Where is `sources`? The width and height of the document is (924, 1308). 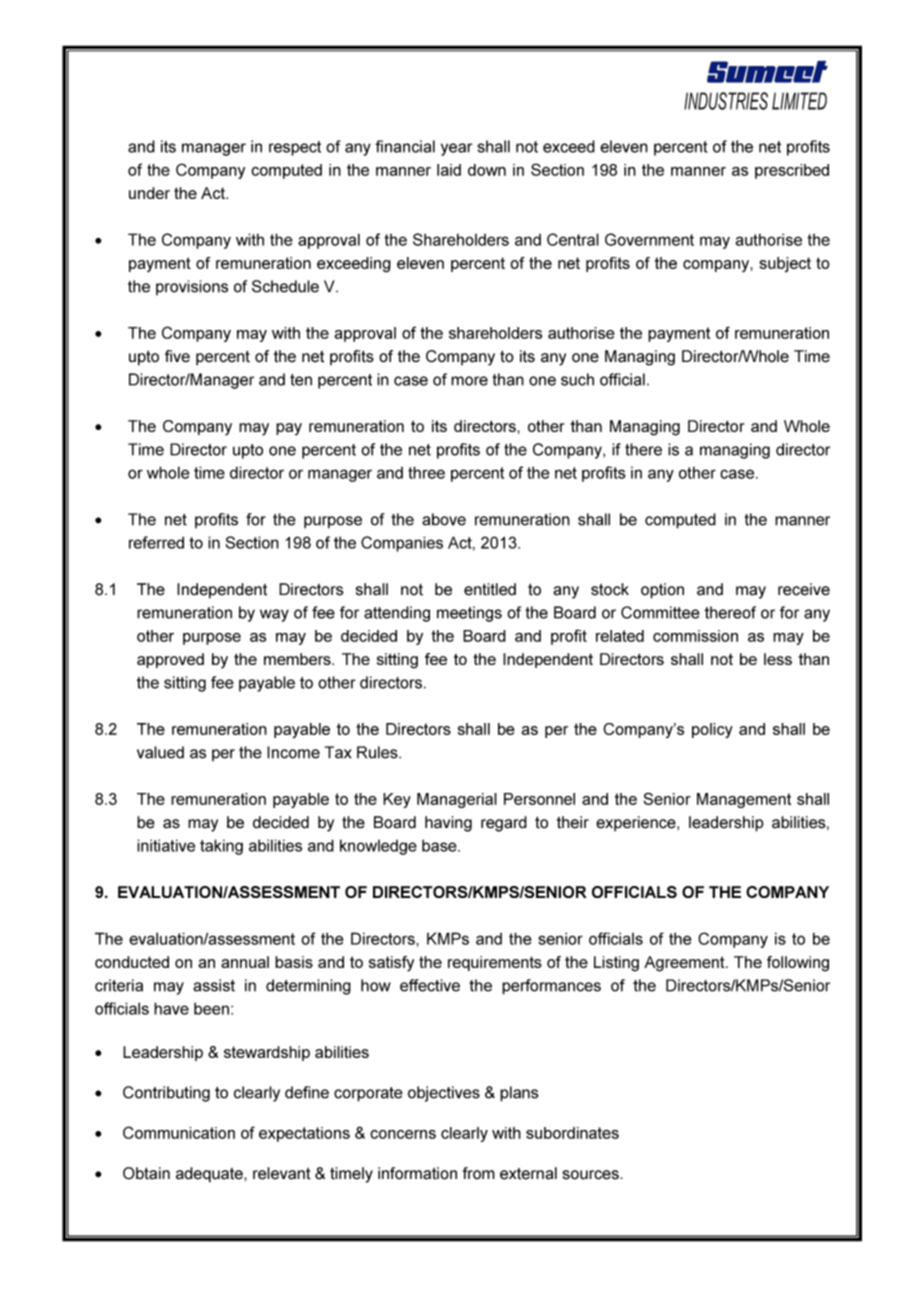 sources is located at coordinates (592, 1175).
